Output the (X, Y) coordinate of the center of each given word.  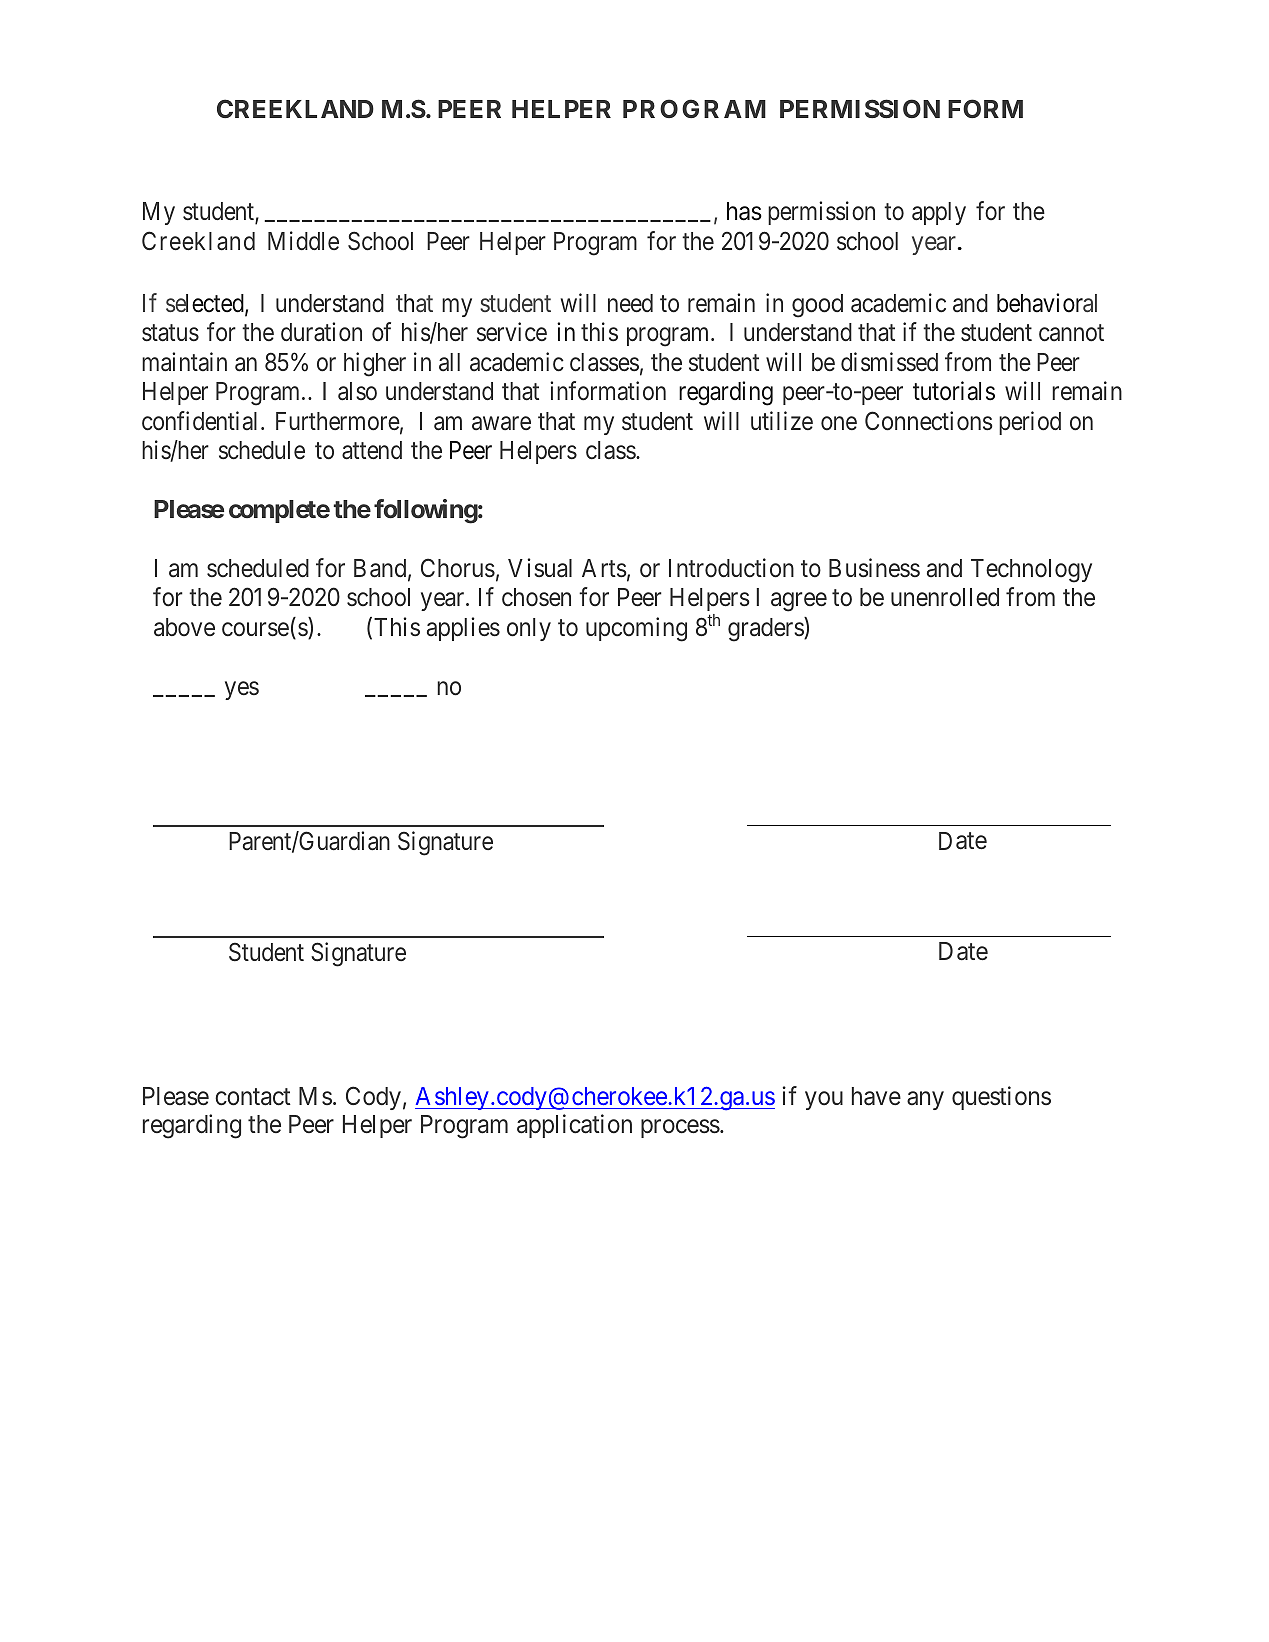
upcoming (636, 629)
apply (939, 213)
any (925, 1100)
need (630, 303)
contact (253, 1097)
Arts (604, 568)
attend (372, 450)
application (574, 1126)
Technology (1031, 571)
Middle (303, 240)
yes (242, 690)
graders (766, 629)
